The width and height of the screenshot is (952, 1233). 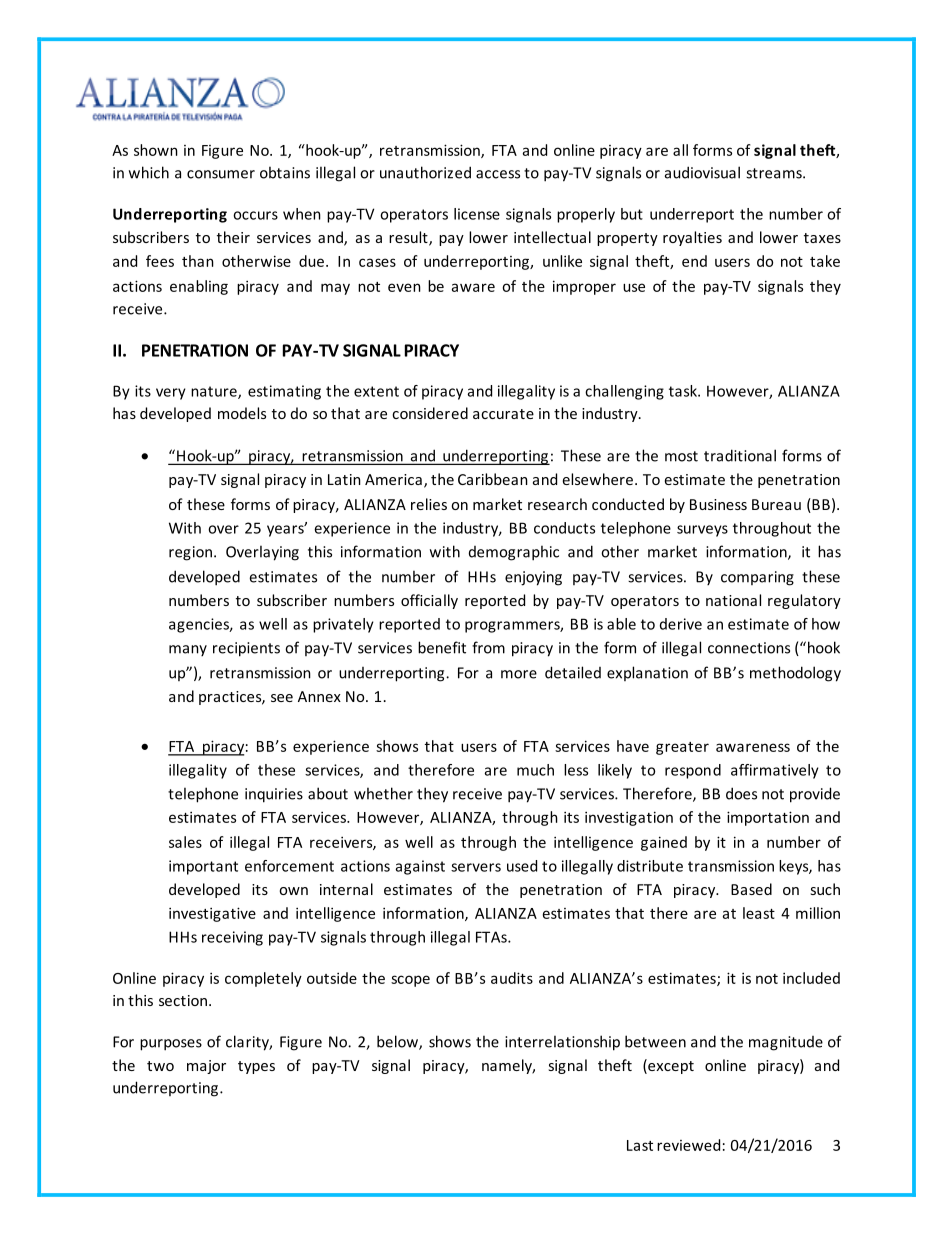 I want to click on streams, so click(x=775, y=173).
